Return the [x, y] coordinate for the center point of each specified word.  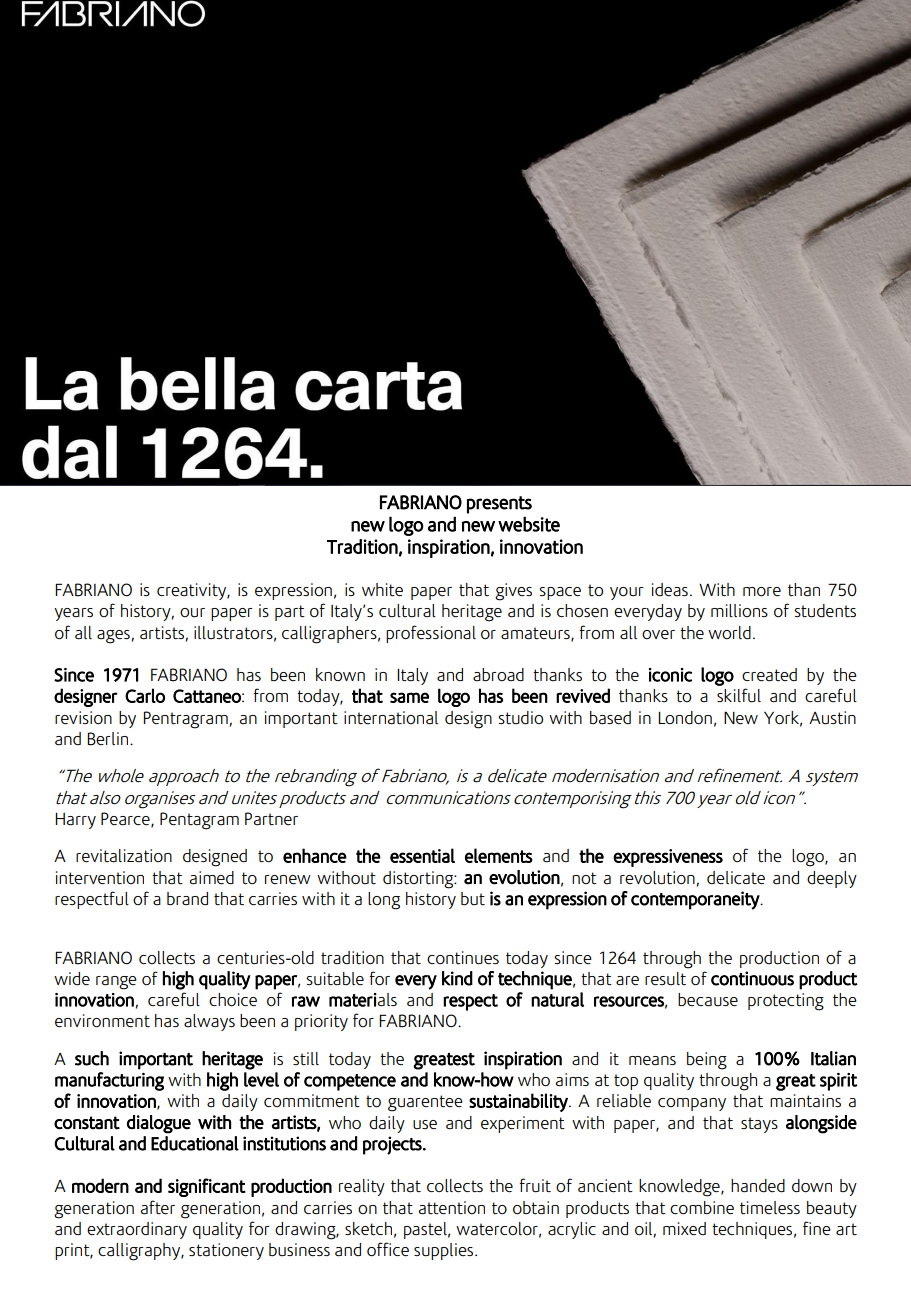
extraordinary [137, 1230]
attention [451, 1208]
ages [113, 637]
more [762, 592]
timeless [770, 1208]
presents [499, 505]
